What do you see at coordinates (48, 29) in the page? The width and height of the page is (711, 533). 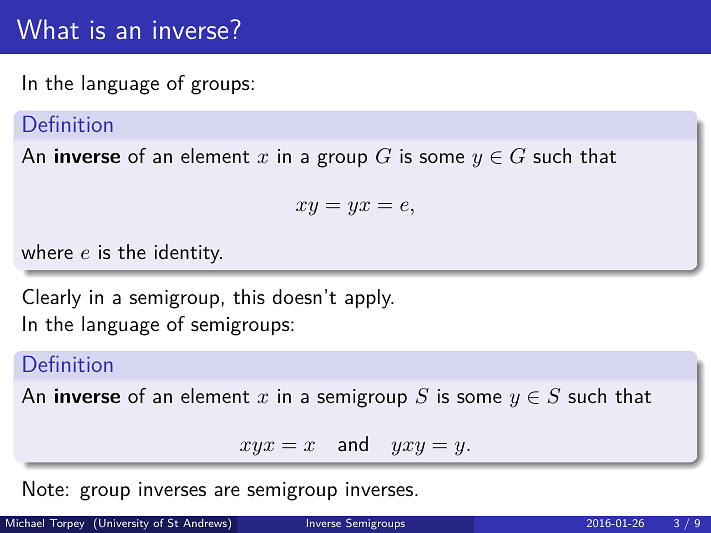 I see `What` at bounding box center [48, 29].
